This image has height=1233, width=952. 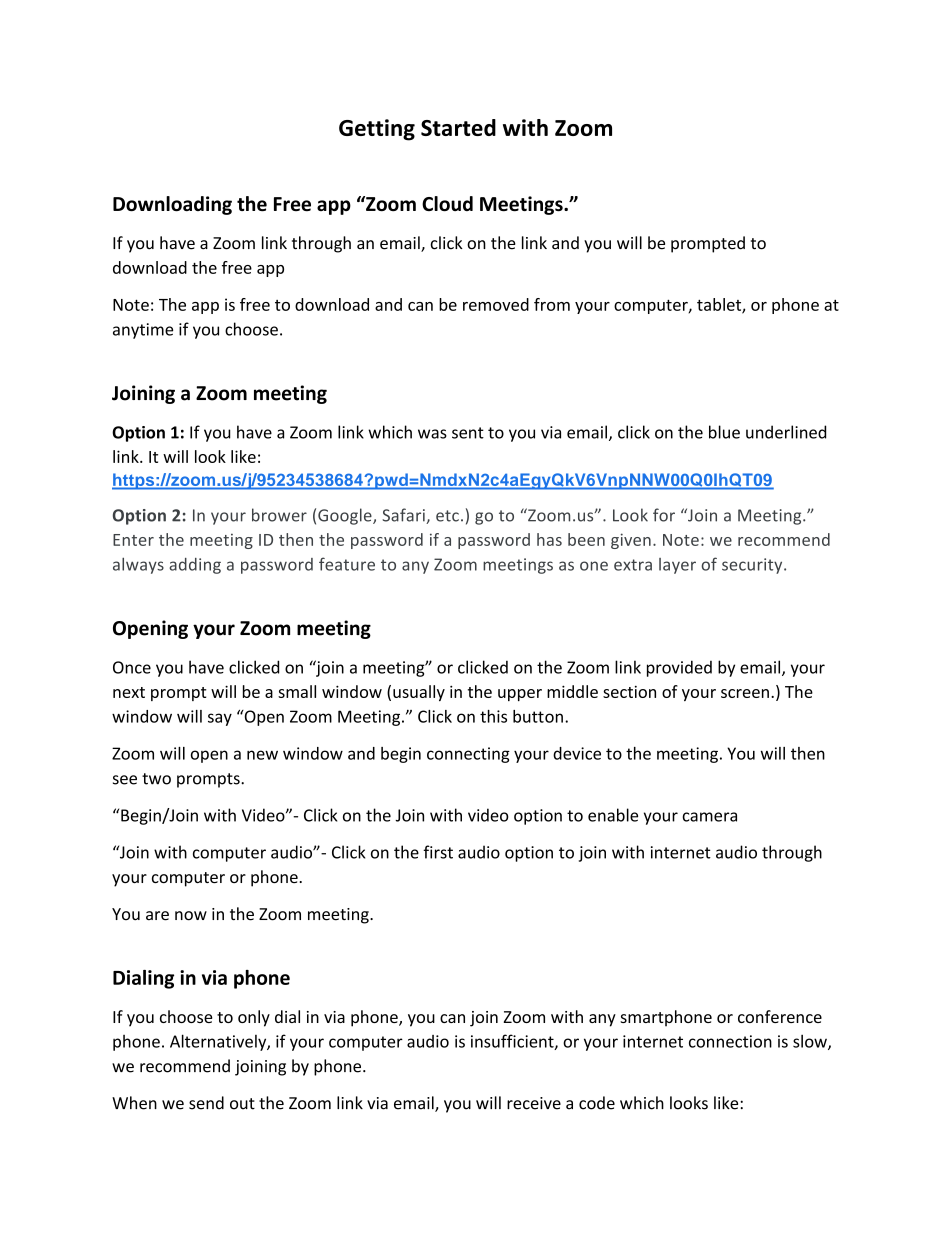 What do you see at coordinates (377, 130) in the image?
I see `Getting` at bounding box center [377, 130].
